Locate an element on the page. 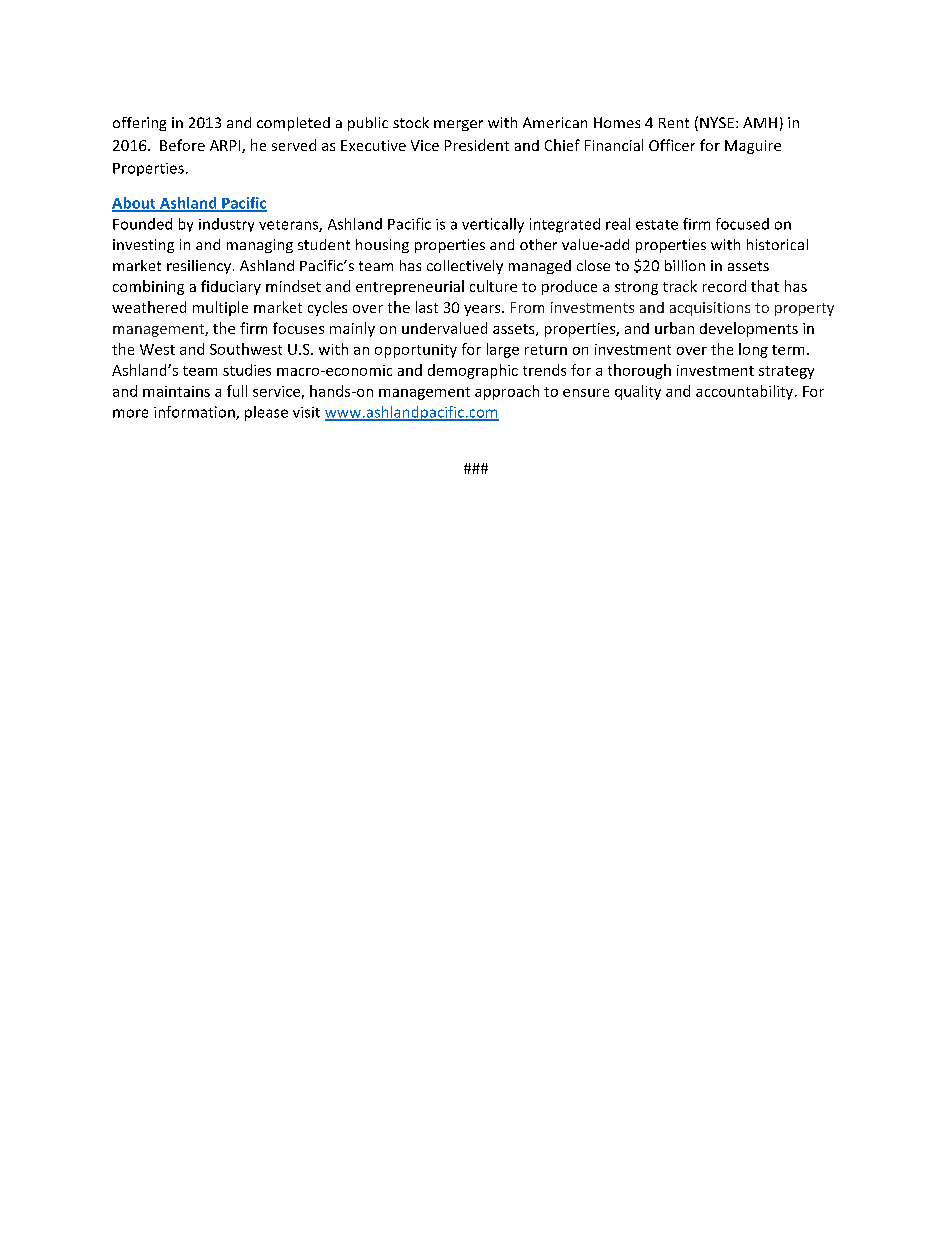 The image size is (952, 1233). resiliency is located at coordinates (199, 267).
